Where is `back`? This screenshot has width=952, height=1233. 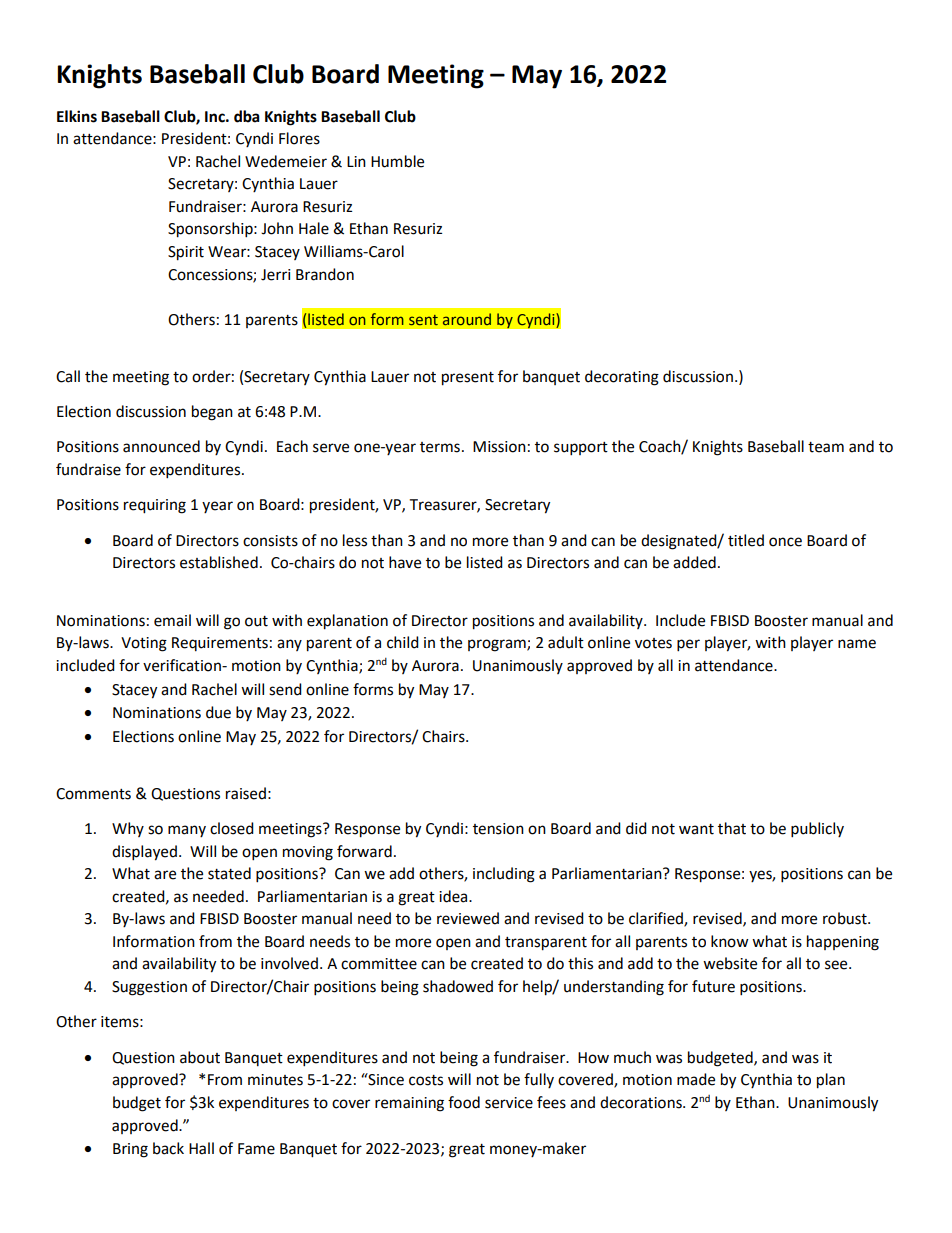
back is located at coordinates (168, 1148).
